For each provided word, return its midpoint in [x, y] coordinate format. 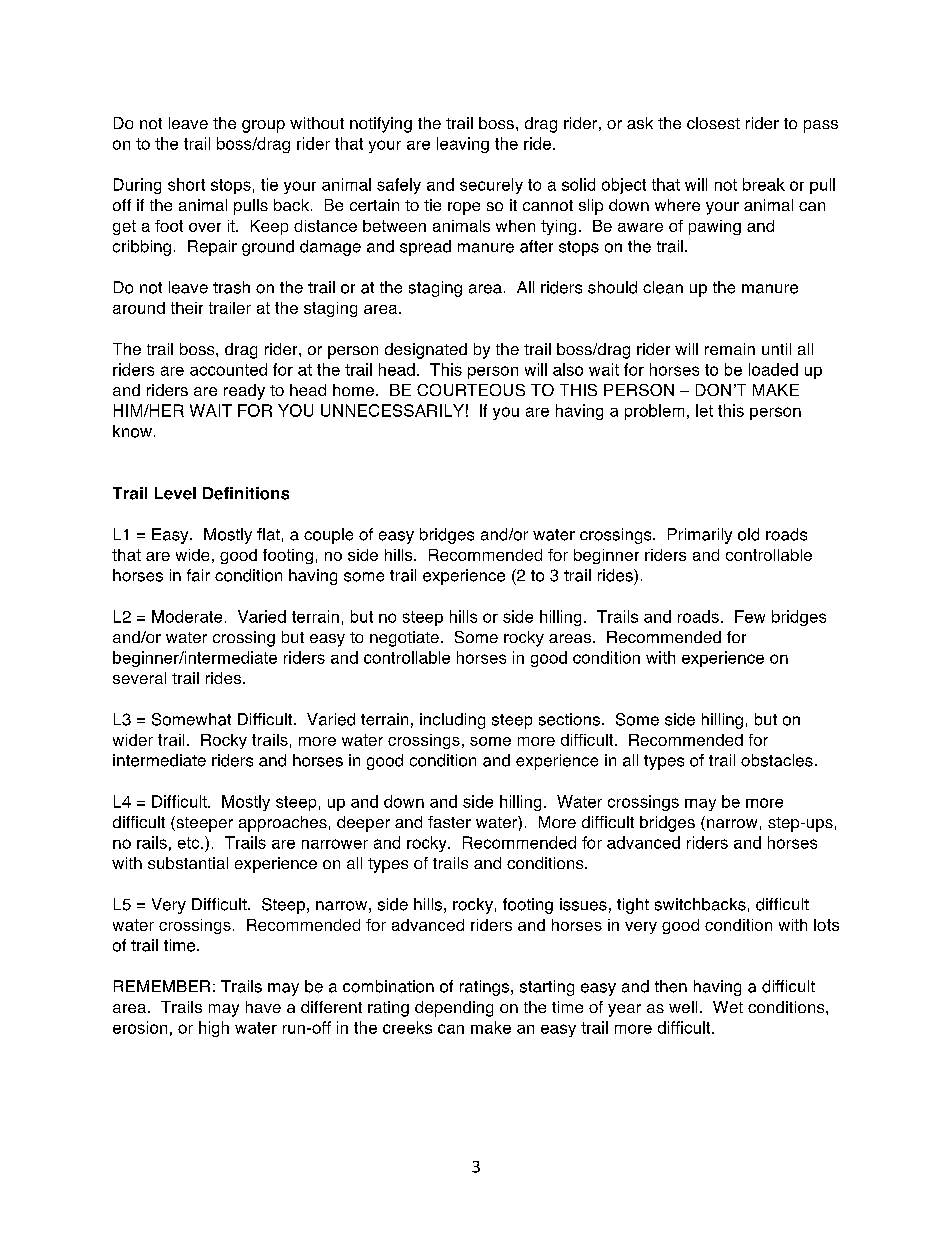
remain [730, 349]
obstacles [777, 760]
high [214, 1029]
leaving [463, 145]
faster [449, 822]
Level [175, 493]
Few [750, 616]
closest [713, 123]
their [187, 308]
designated [426, 351]
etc [190, 843]
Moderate [187, 616]
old [748, 534]
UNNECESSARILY [392, 410]
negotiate [404, 639]
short [186, 184]
